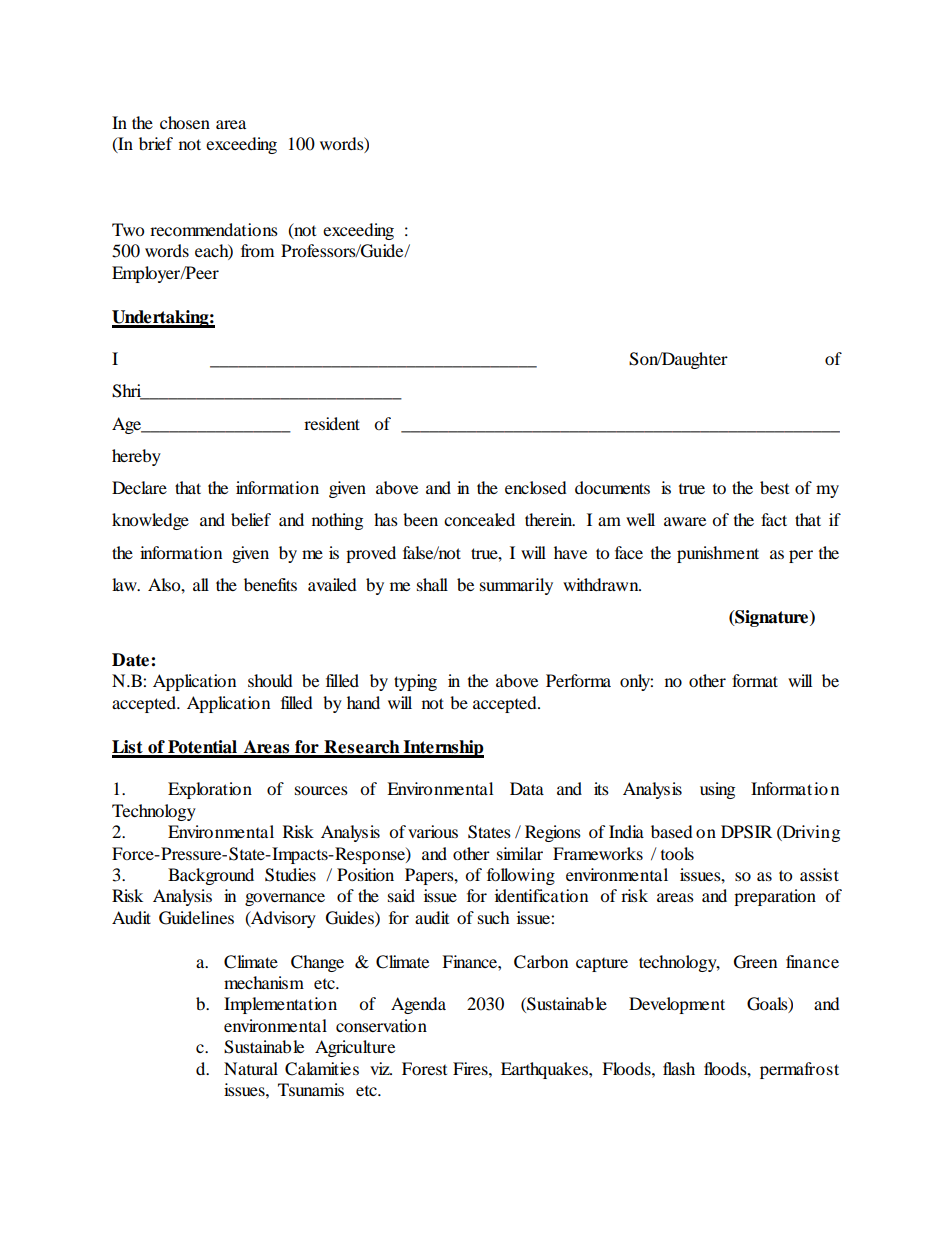 This screenshot has width=952, height=1233. What do you see at coordinates (718, 554) in the screenshot?
I see `punishment` at bounding box center [718, 554].
